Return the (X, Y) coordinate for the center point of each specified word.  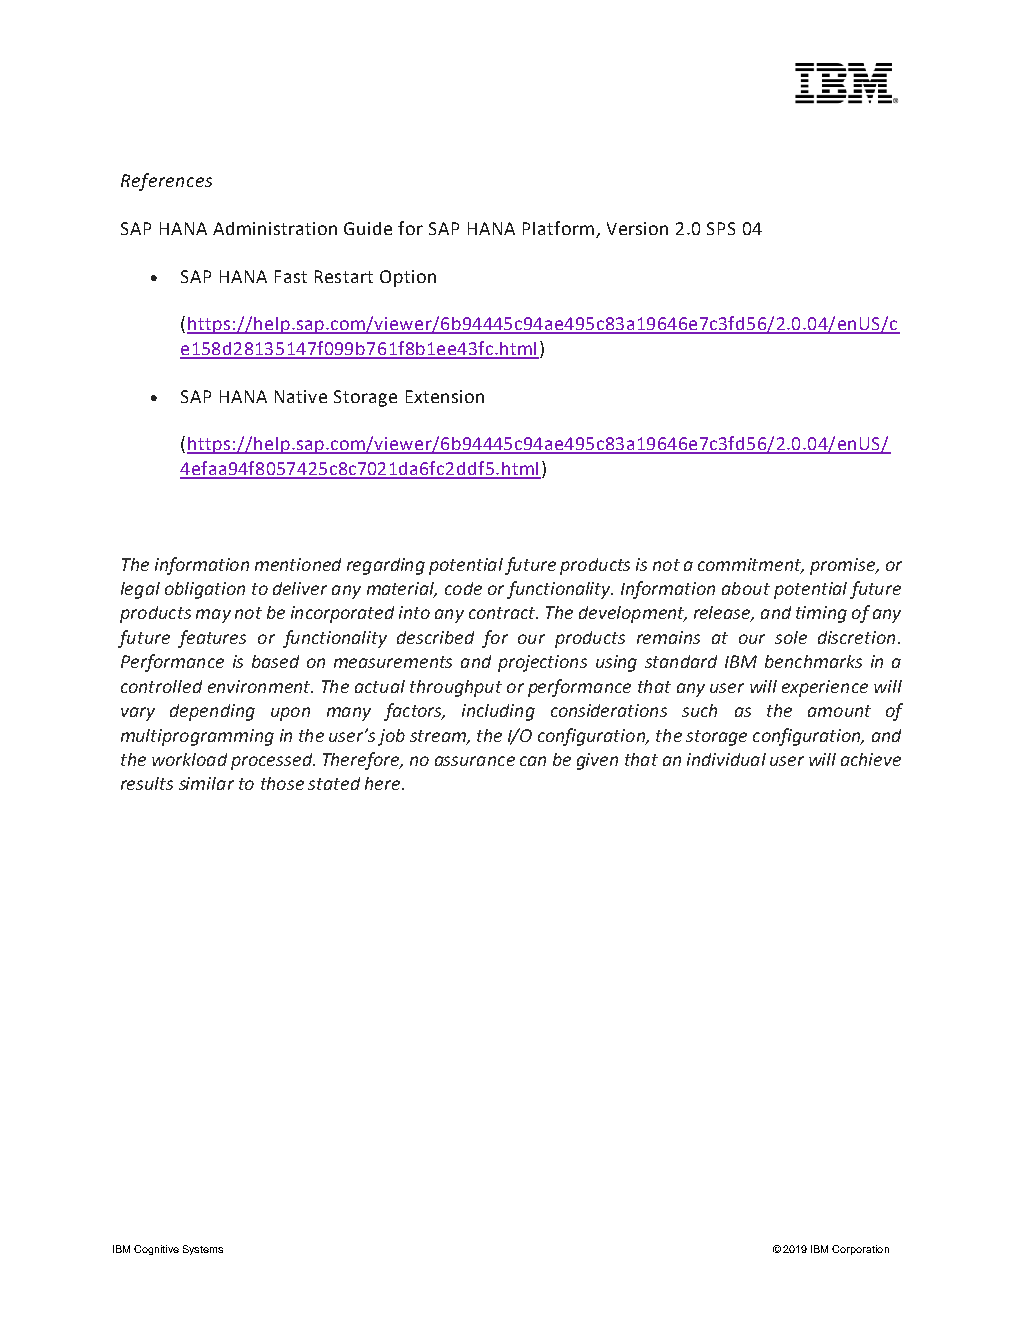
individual (726, 759)
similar (206, 783)
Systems (203, 1250)
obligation (205, 590)
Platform (558, 228)
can (533, 761)
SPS (721, 228)
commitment (751, 565)
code (463, 588)
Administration (275, 228)
